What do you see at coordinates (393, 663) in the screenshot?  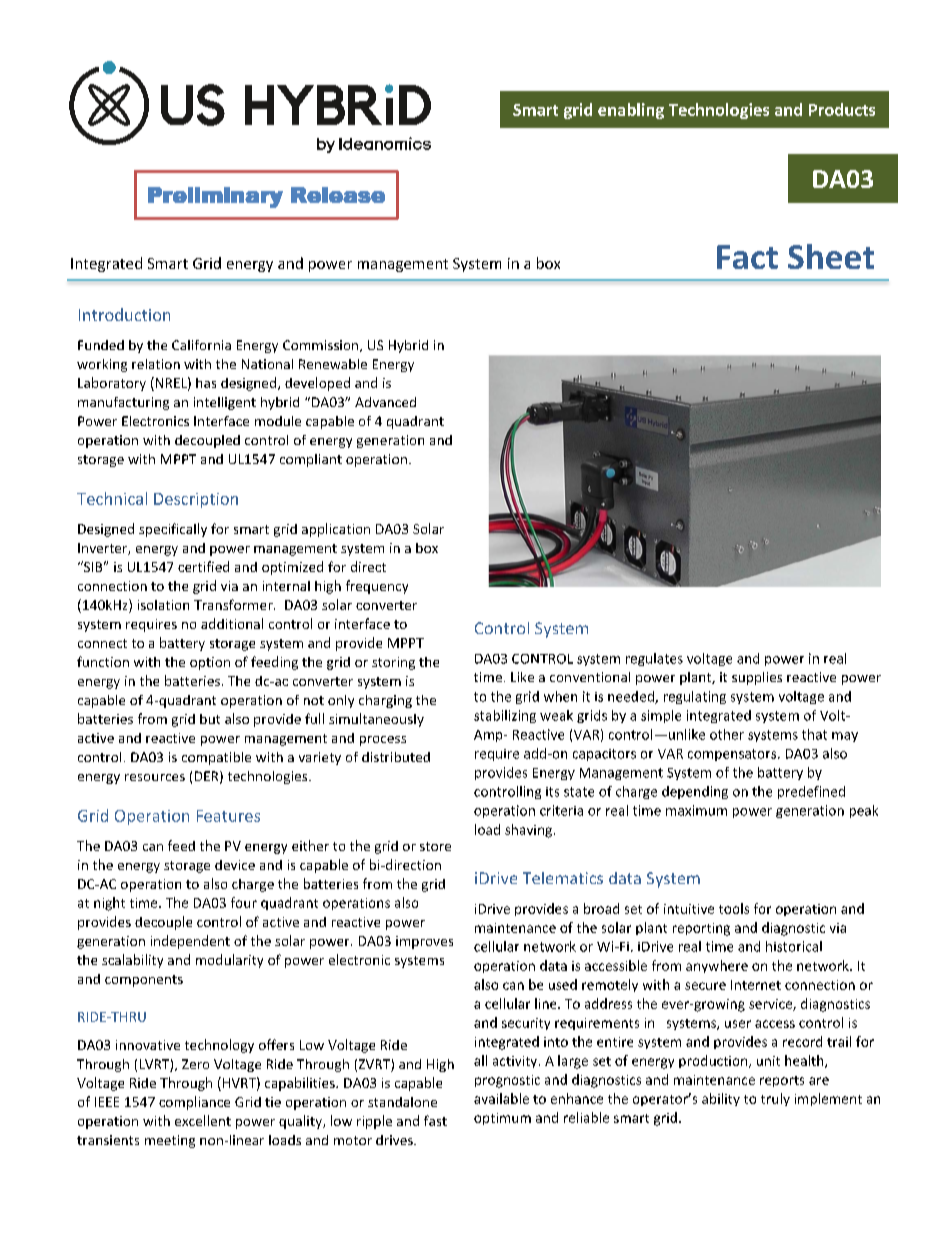 I see `storing` at bounding box center [393, 663].
